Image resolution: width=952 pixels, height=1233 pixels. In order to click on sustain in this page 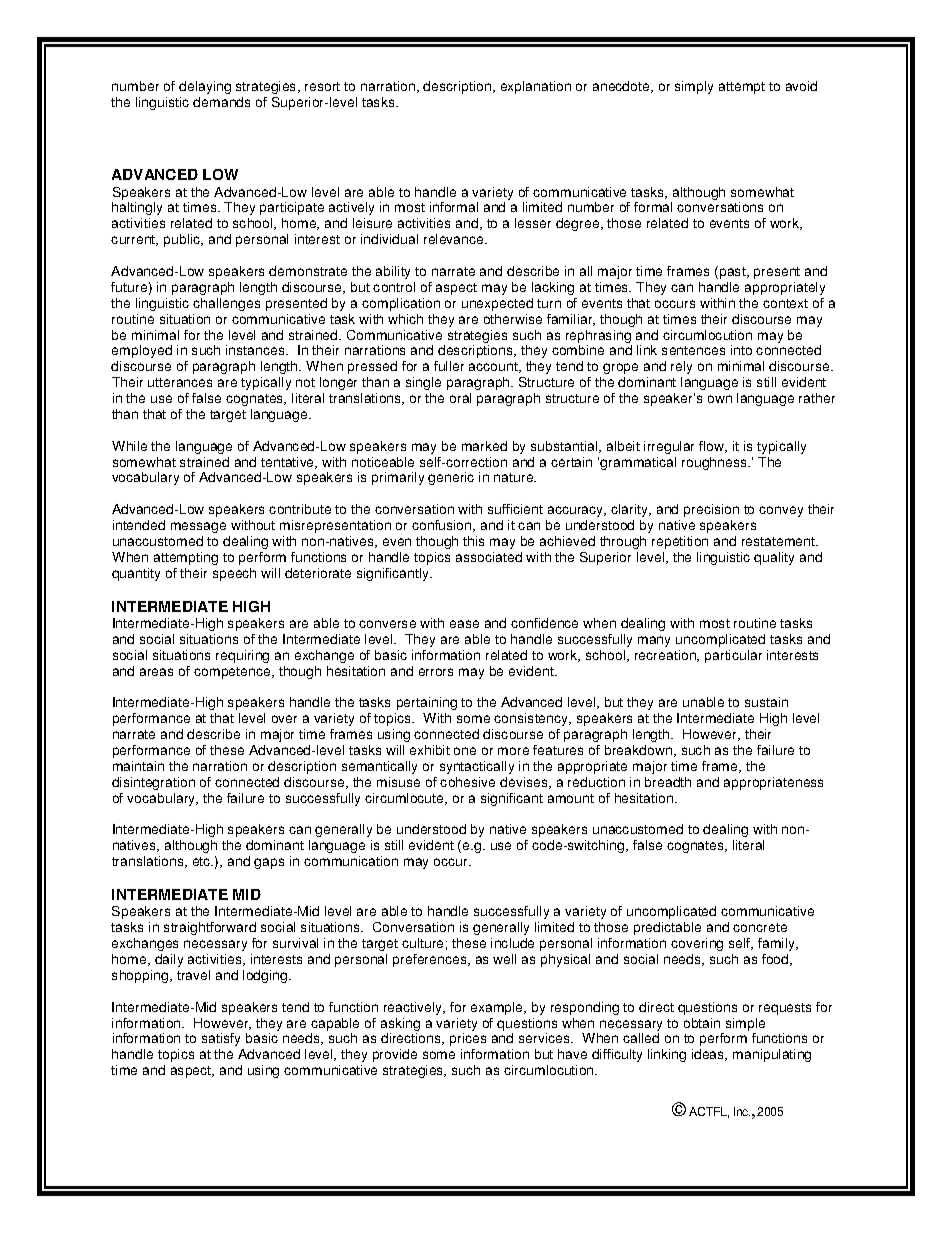, I will do `click(766, 702)`.
